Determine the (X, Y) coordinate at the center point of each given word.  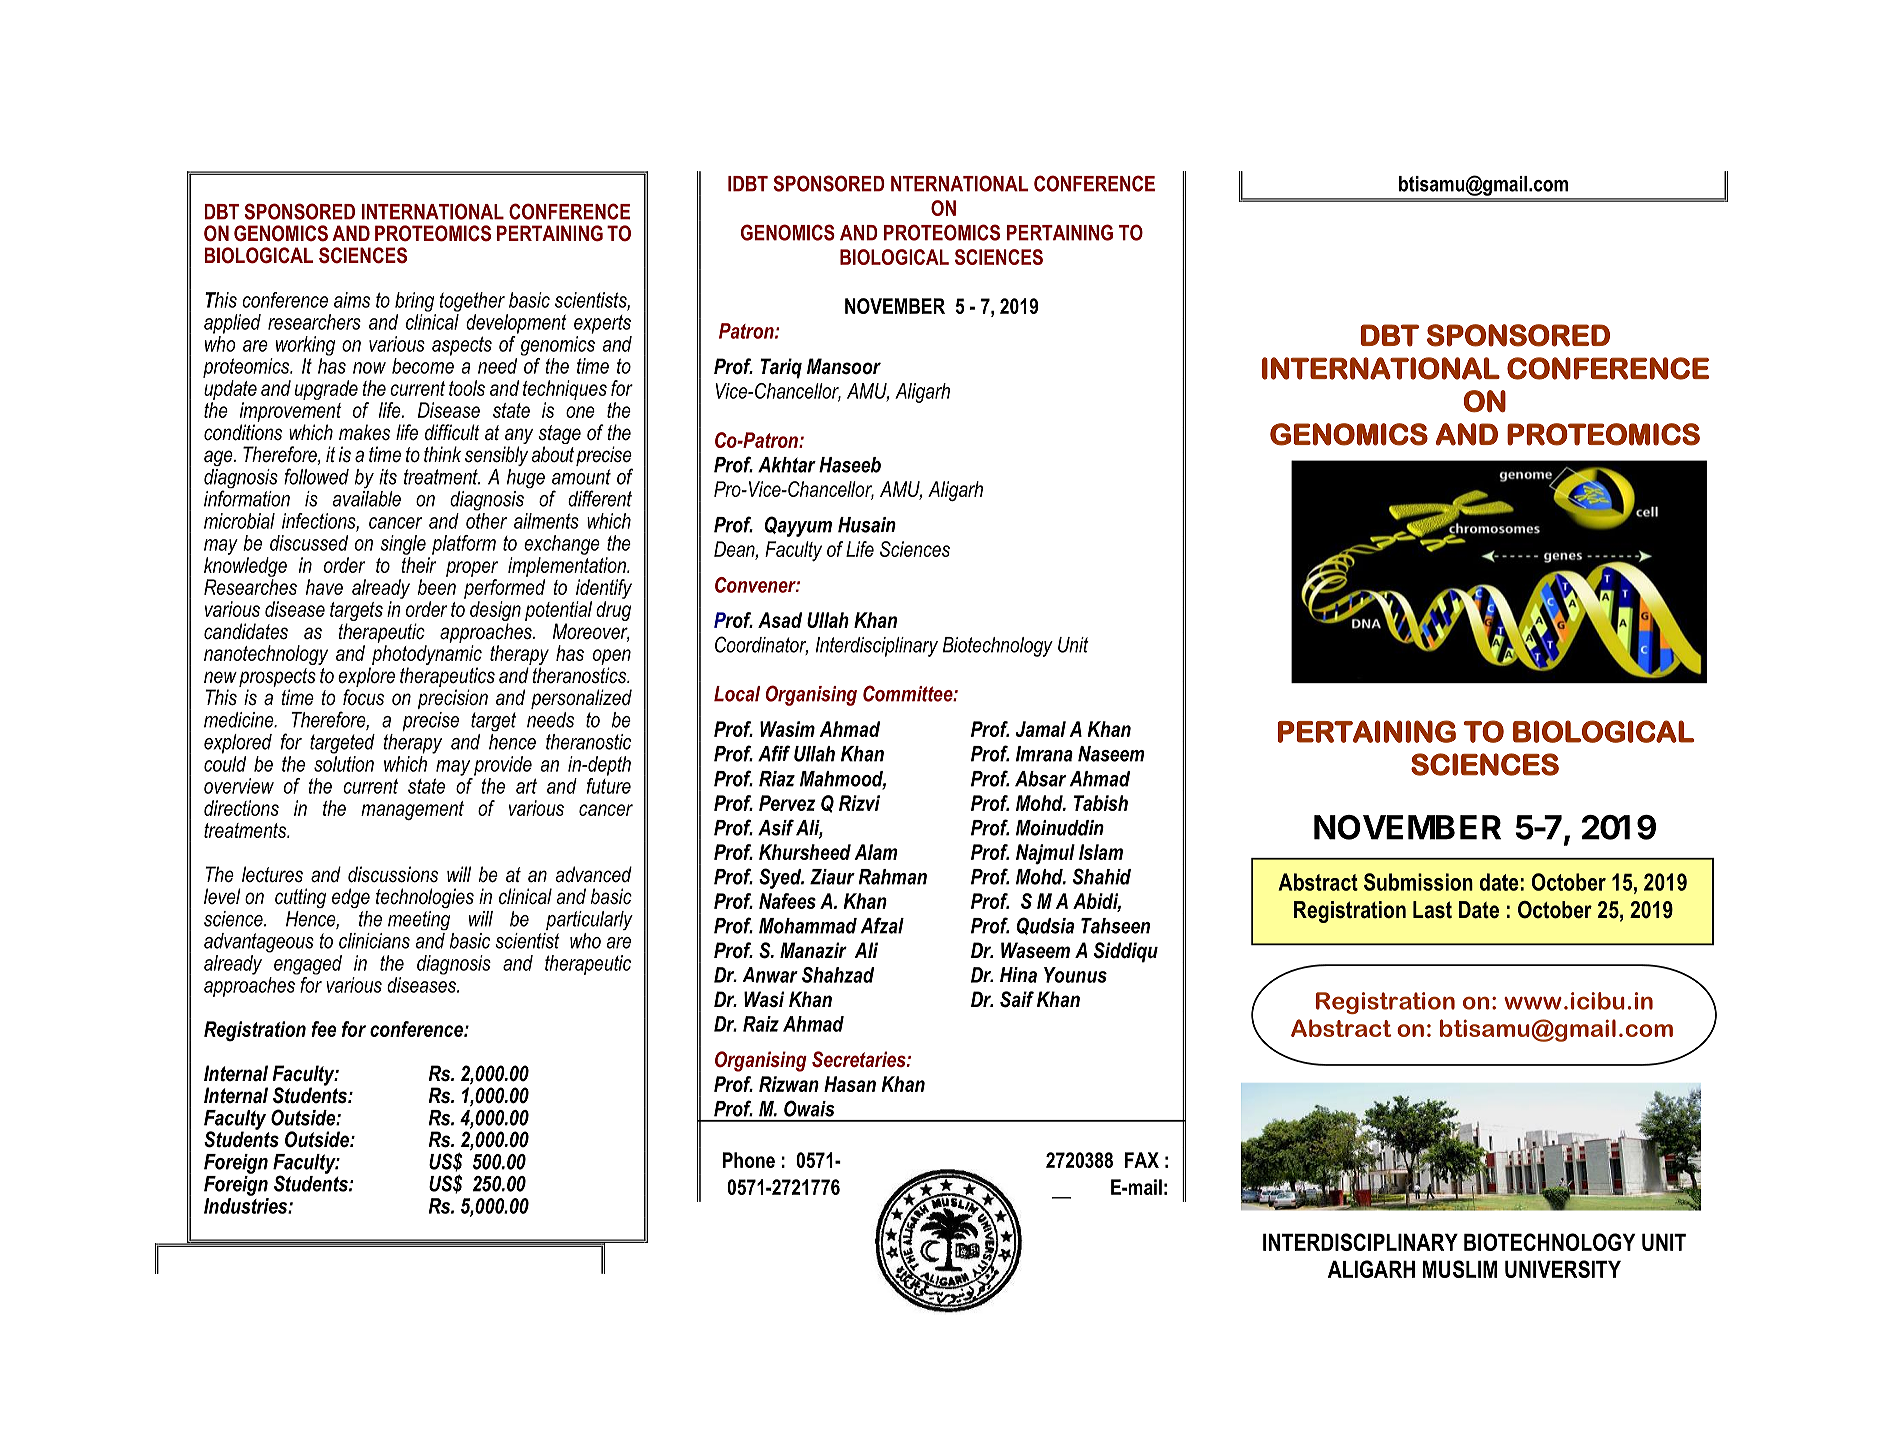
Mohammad (808, 926)
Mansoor (844, 366)
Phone (749, 1160)
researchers (314, 322)
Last (1432, 910)
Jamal (1040, 729)
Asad (780, 620)
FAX (1142, 1160)
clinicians (374, 941)
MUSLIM (1460, 1269)
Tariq (781, 368)
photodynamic (426, 656)
